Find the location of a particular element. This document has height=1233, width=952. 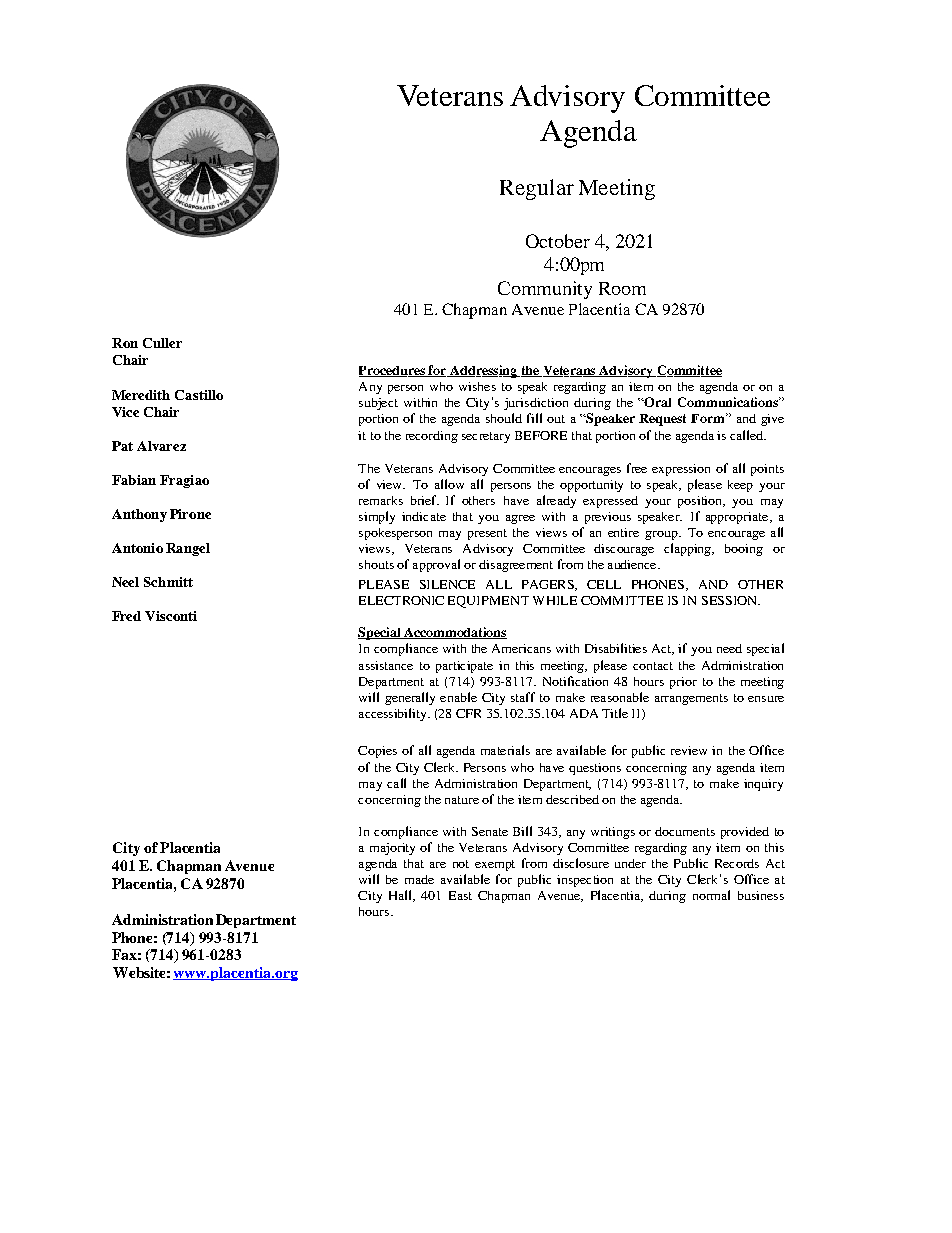

Fred is located at coordinates (126, 616).
